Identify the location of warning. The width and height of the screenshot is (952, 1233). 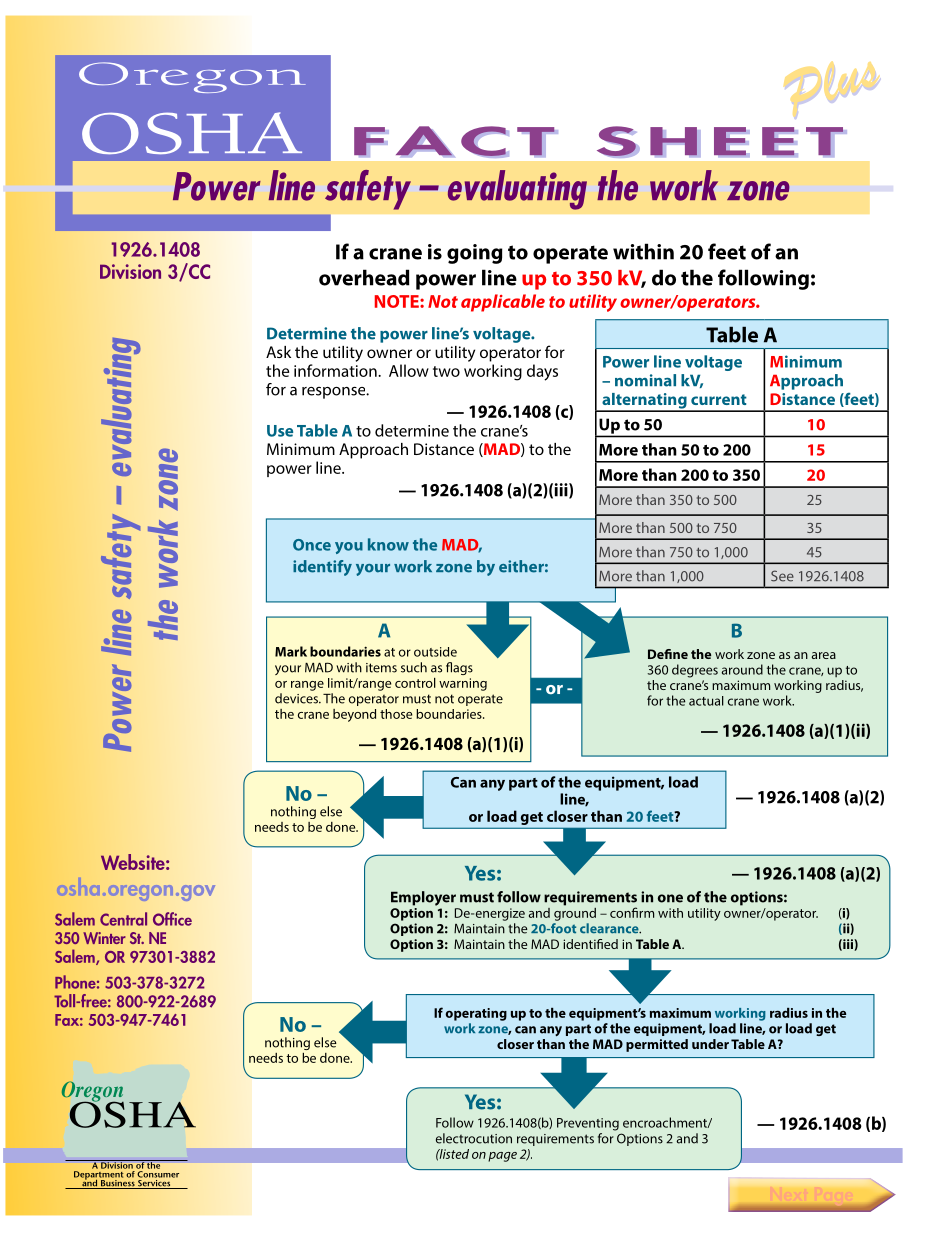
(463, 684).
